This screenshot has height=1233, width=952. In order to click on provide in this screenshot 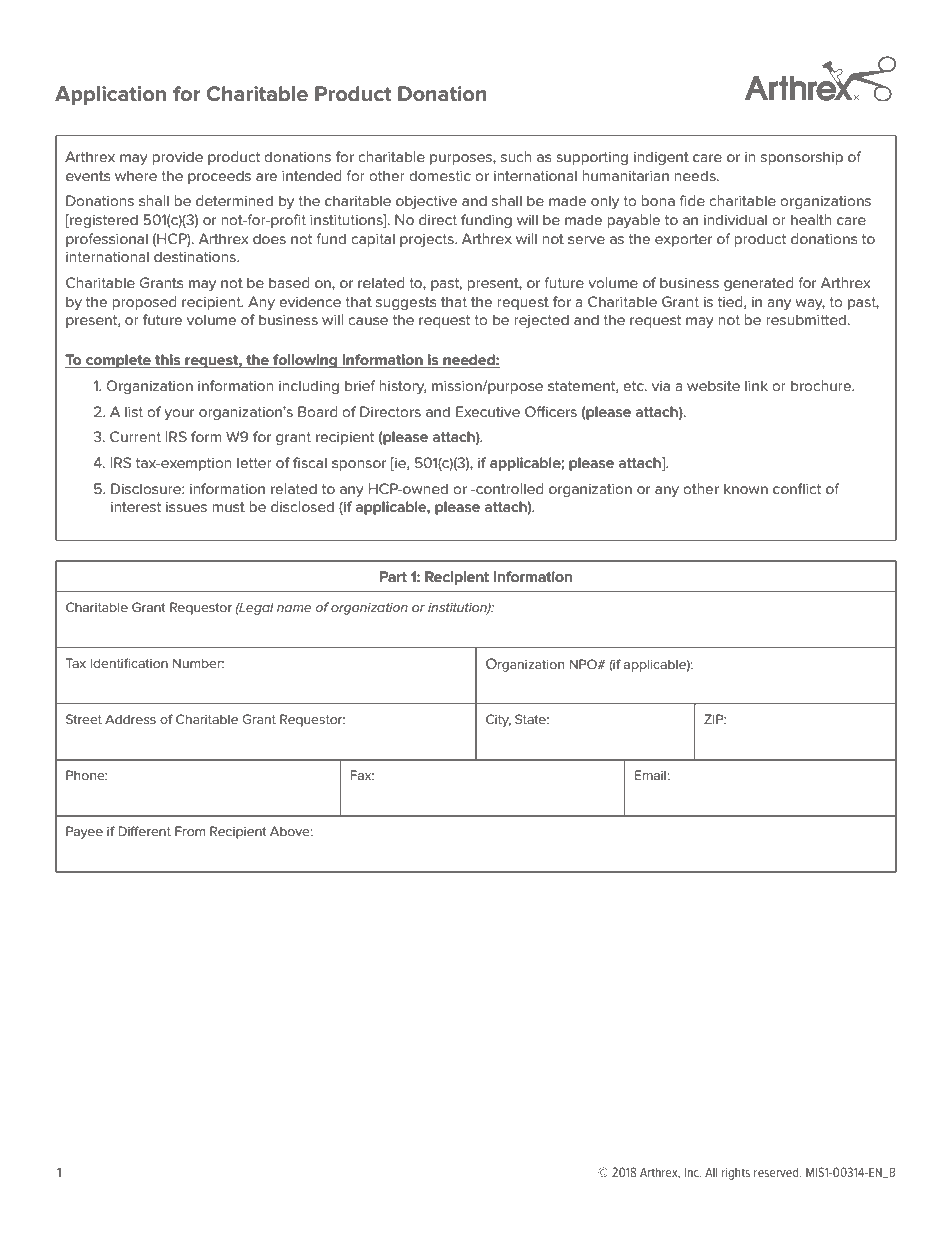, I will do `click(177, 158)`.
